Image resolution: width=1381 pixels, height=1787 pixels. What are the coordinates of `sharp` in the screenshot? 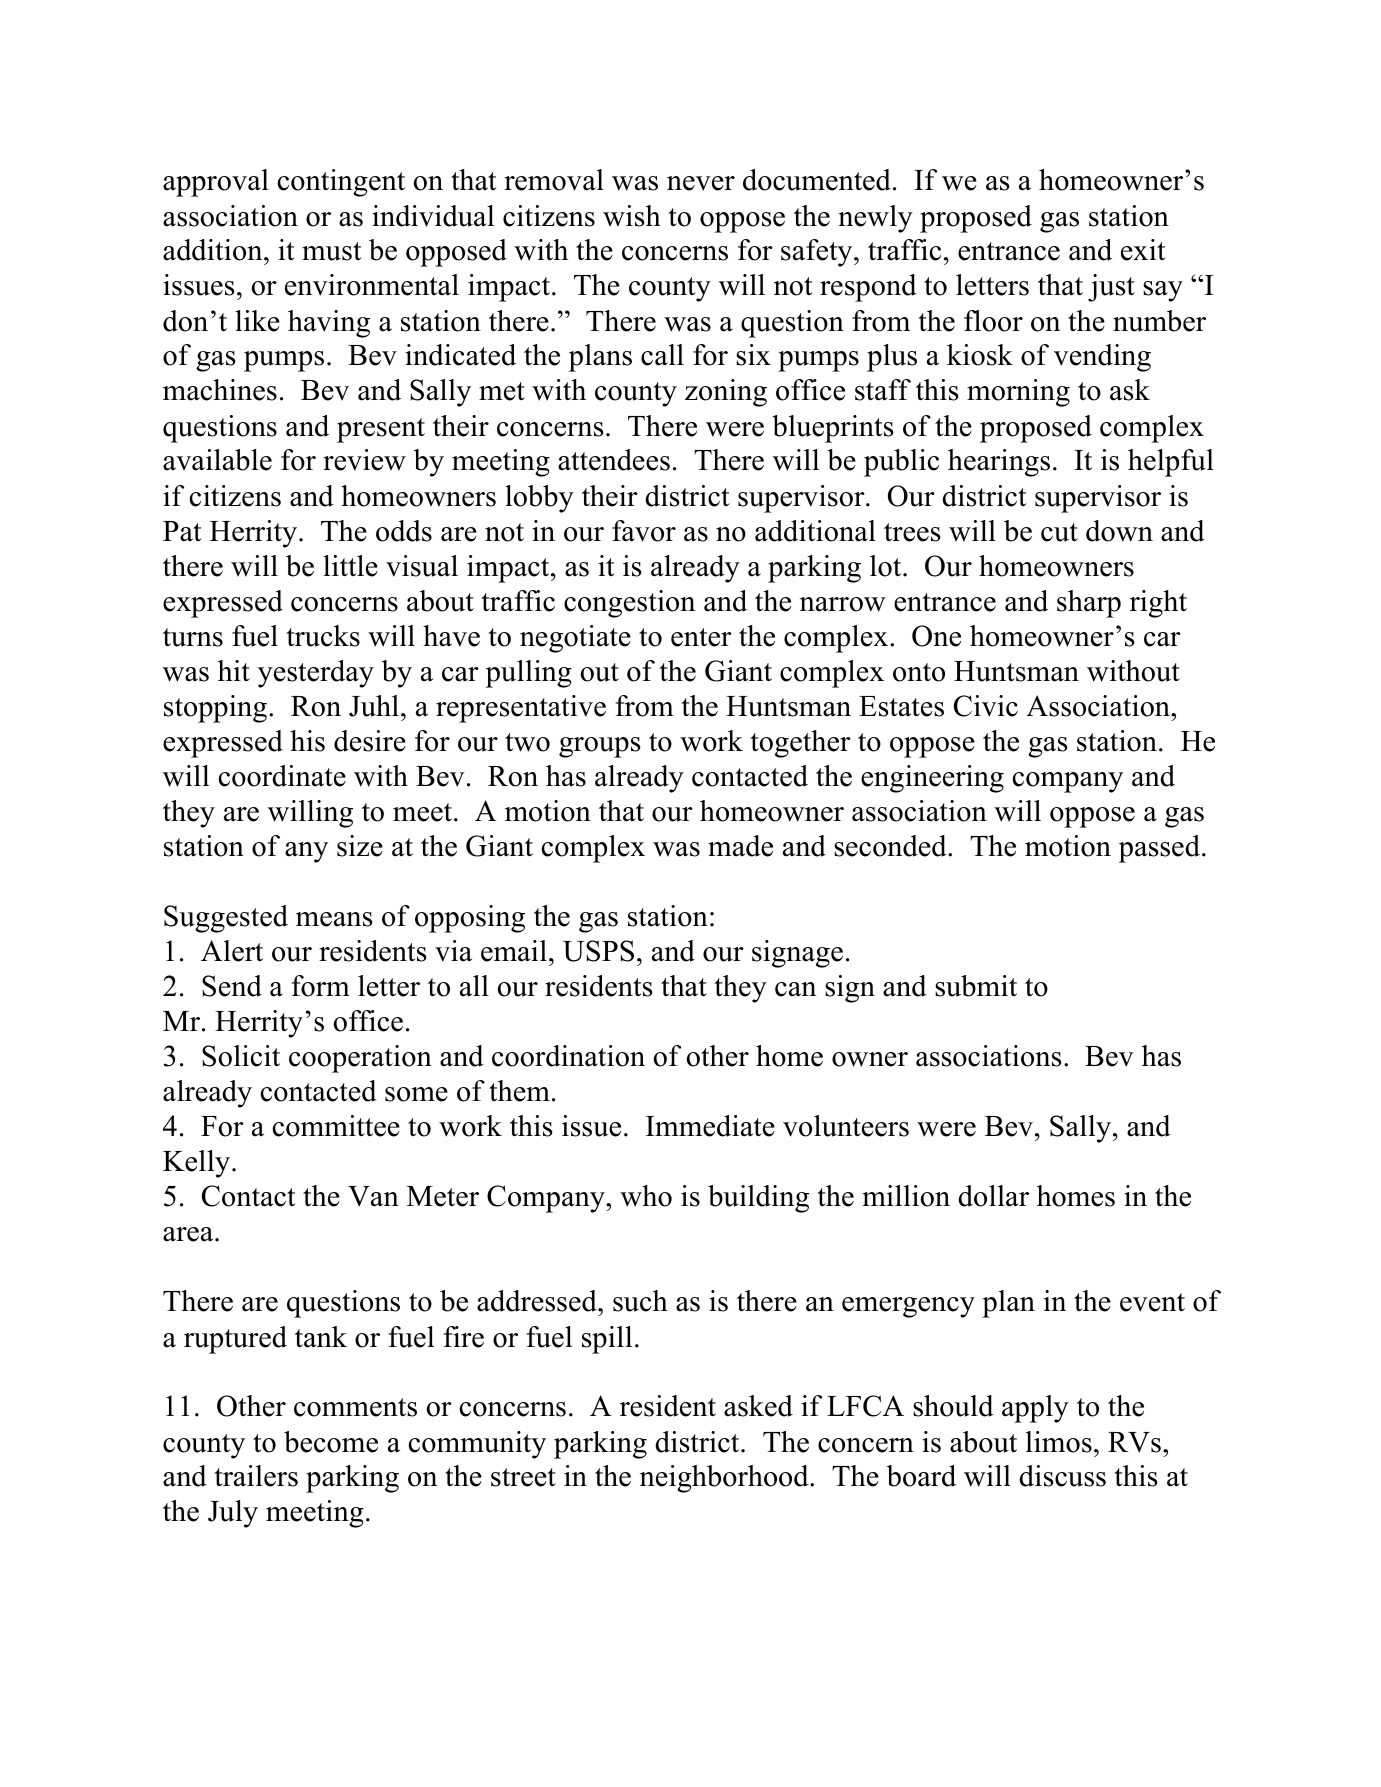 It's located at (1089, 604).
